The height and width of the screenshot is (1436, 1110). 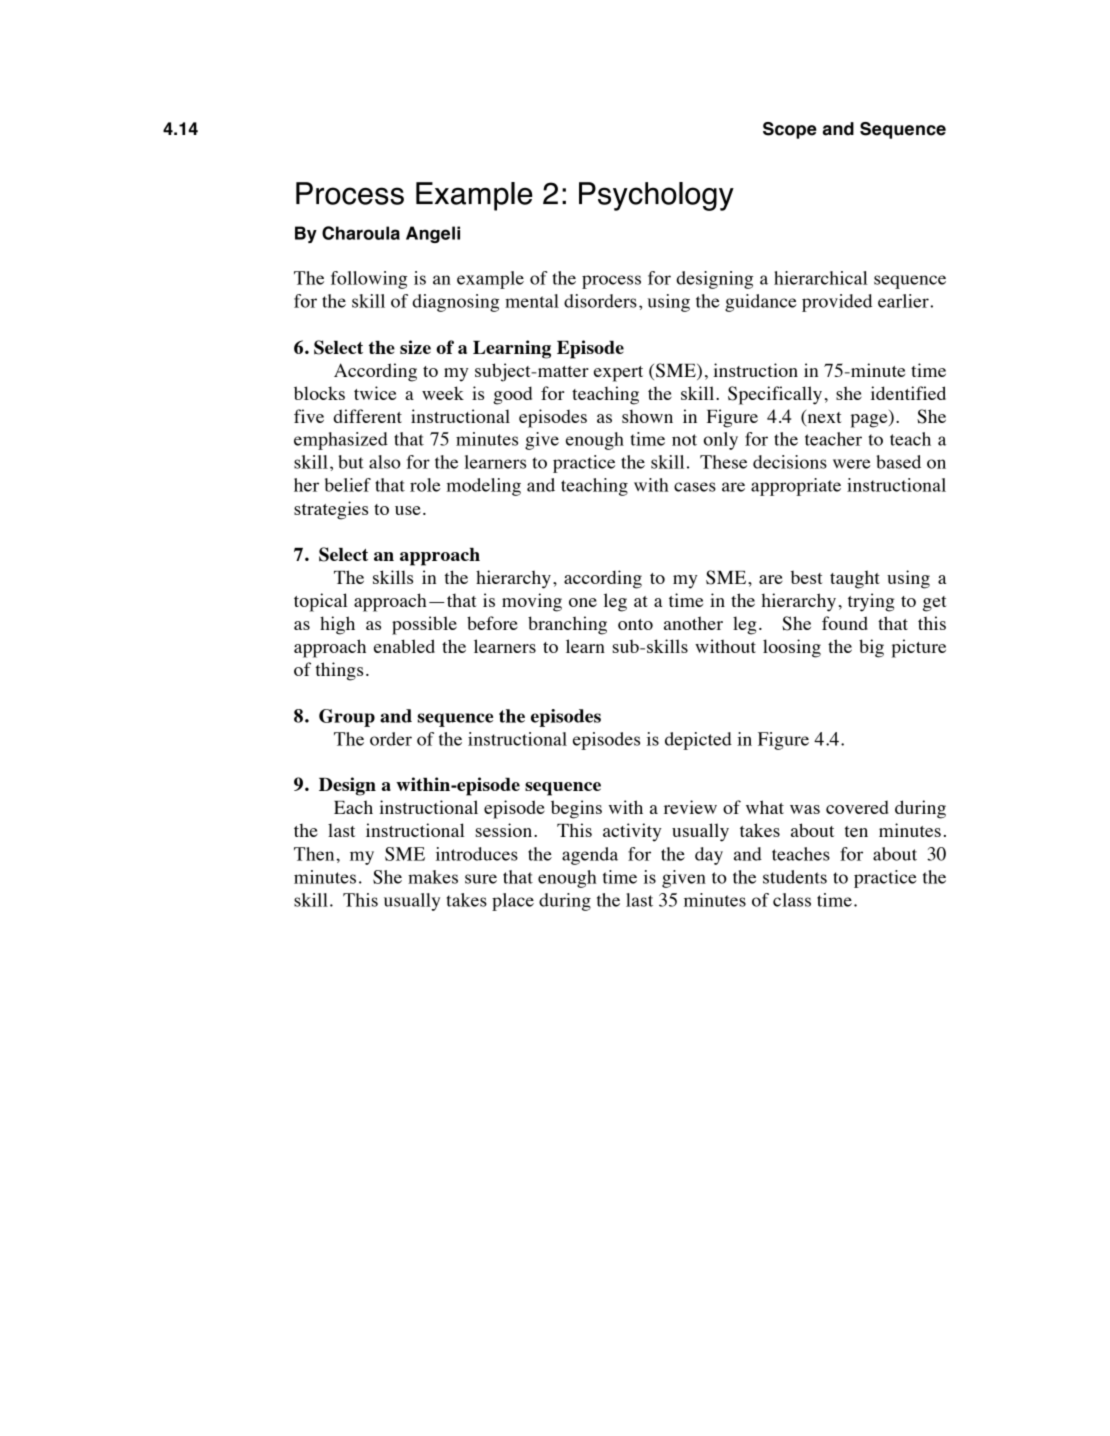 What do you see at coordinates (618, 374) in the screenshot?
I see `expert` at bounding box center [618, 374].
